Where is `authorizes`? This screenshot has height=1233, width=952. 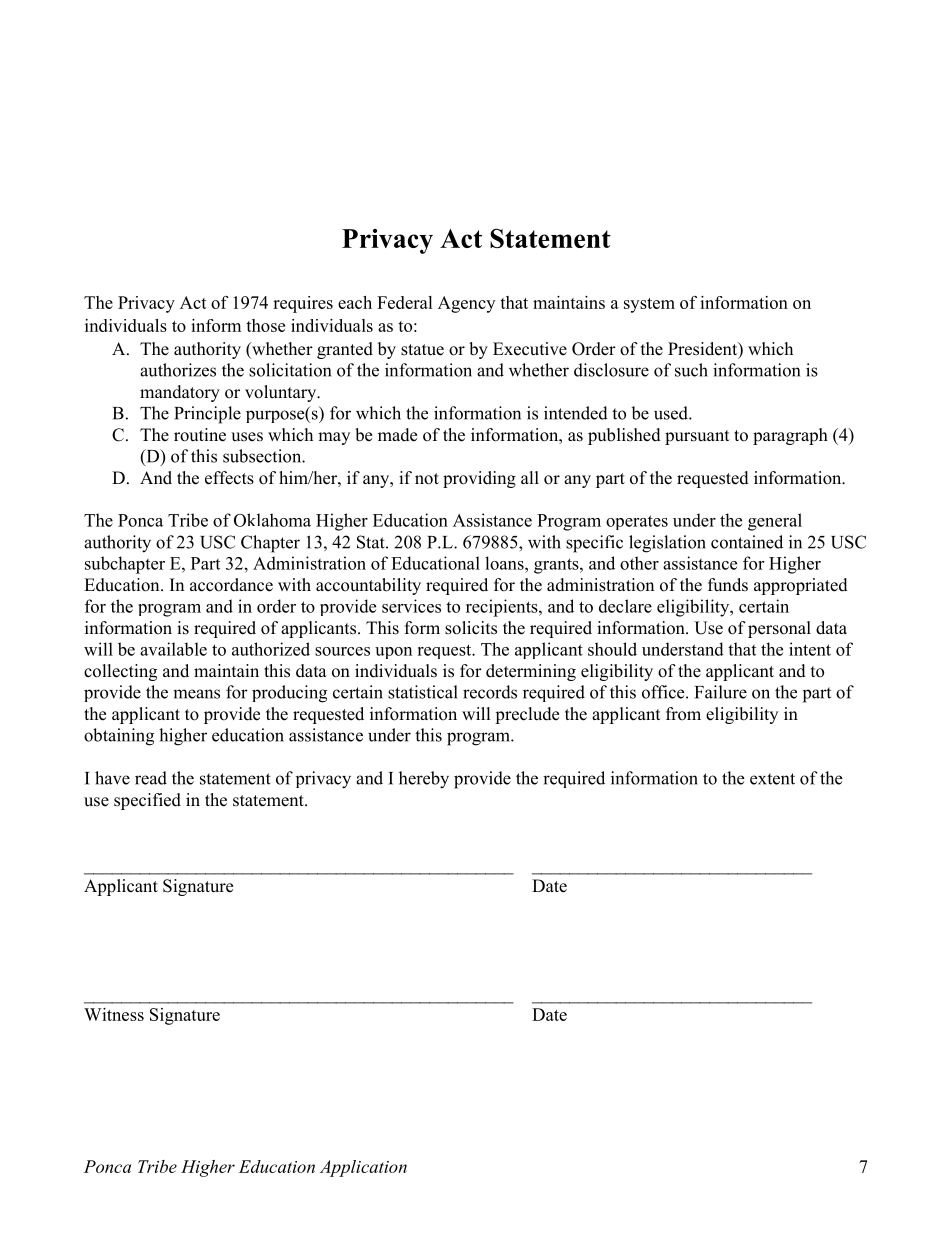
authorizes is located at coordinates (178, 370).
